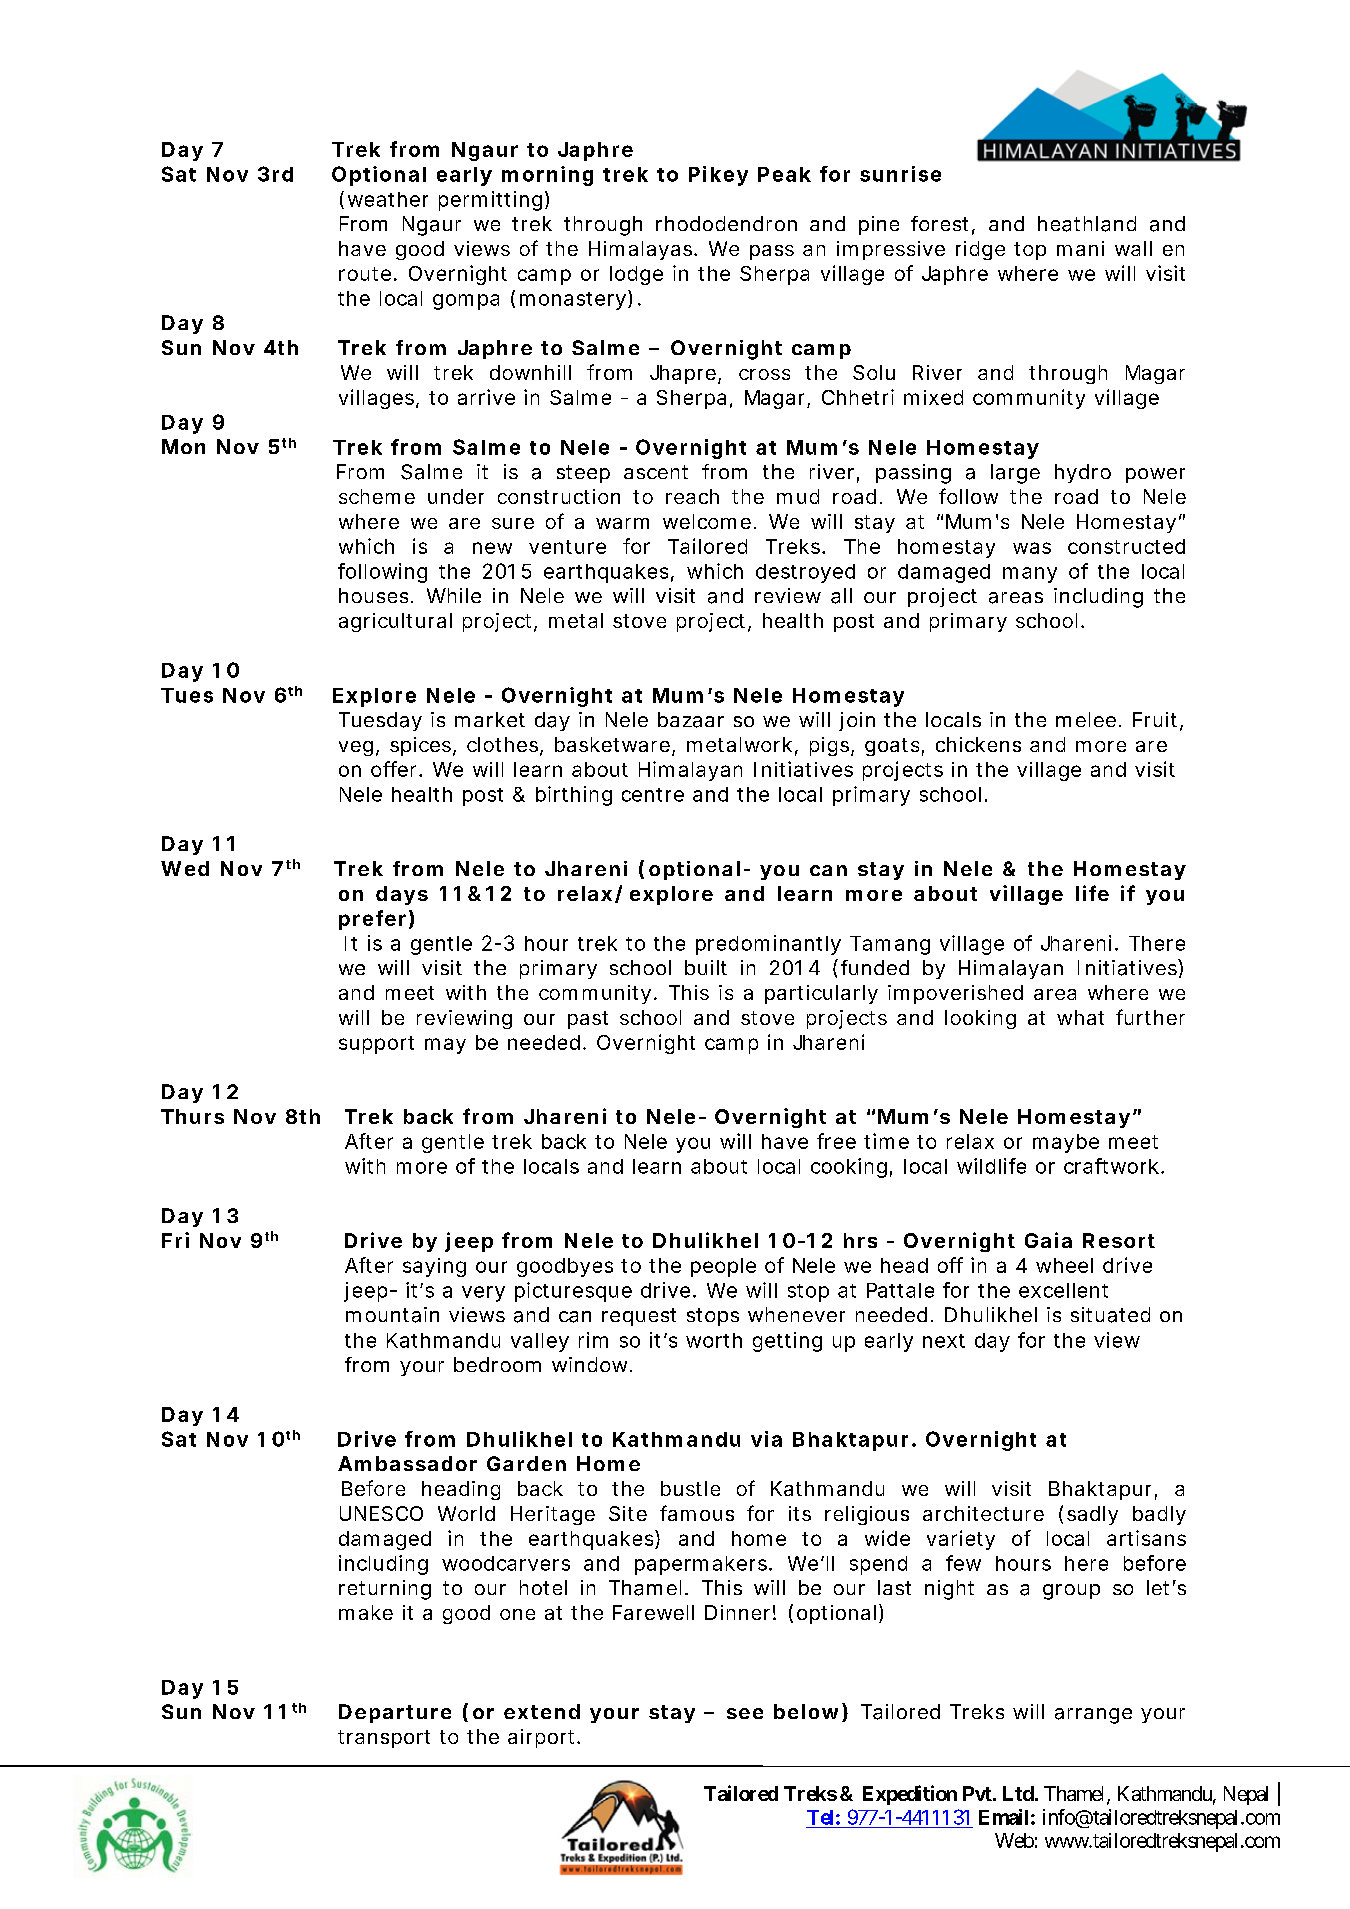  I want to click on route, so click(365, 274).
